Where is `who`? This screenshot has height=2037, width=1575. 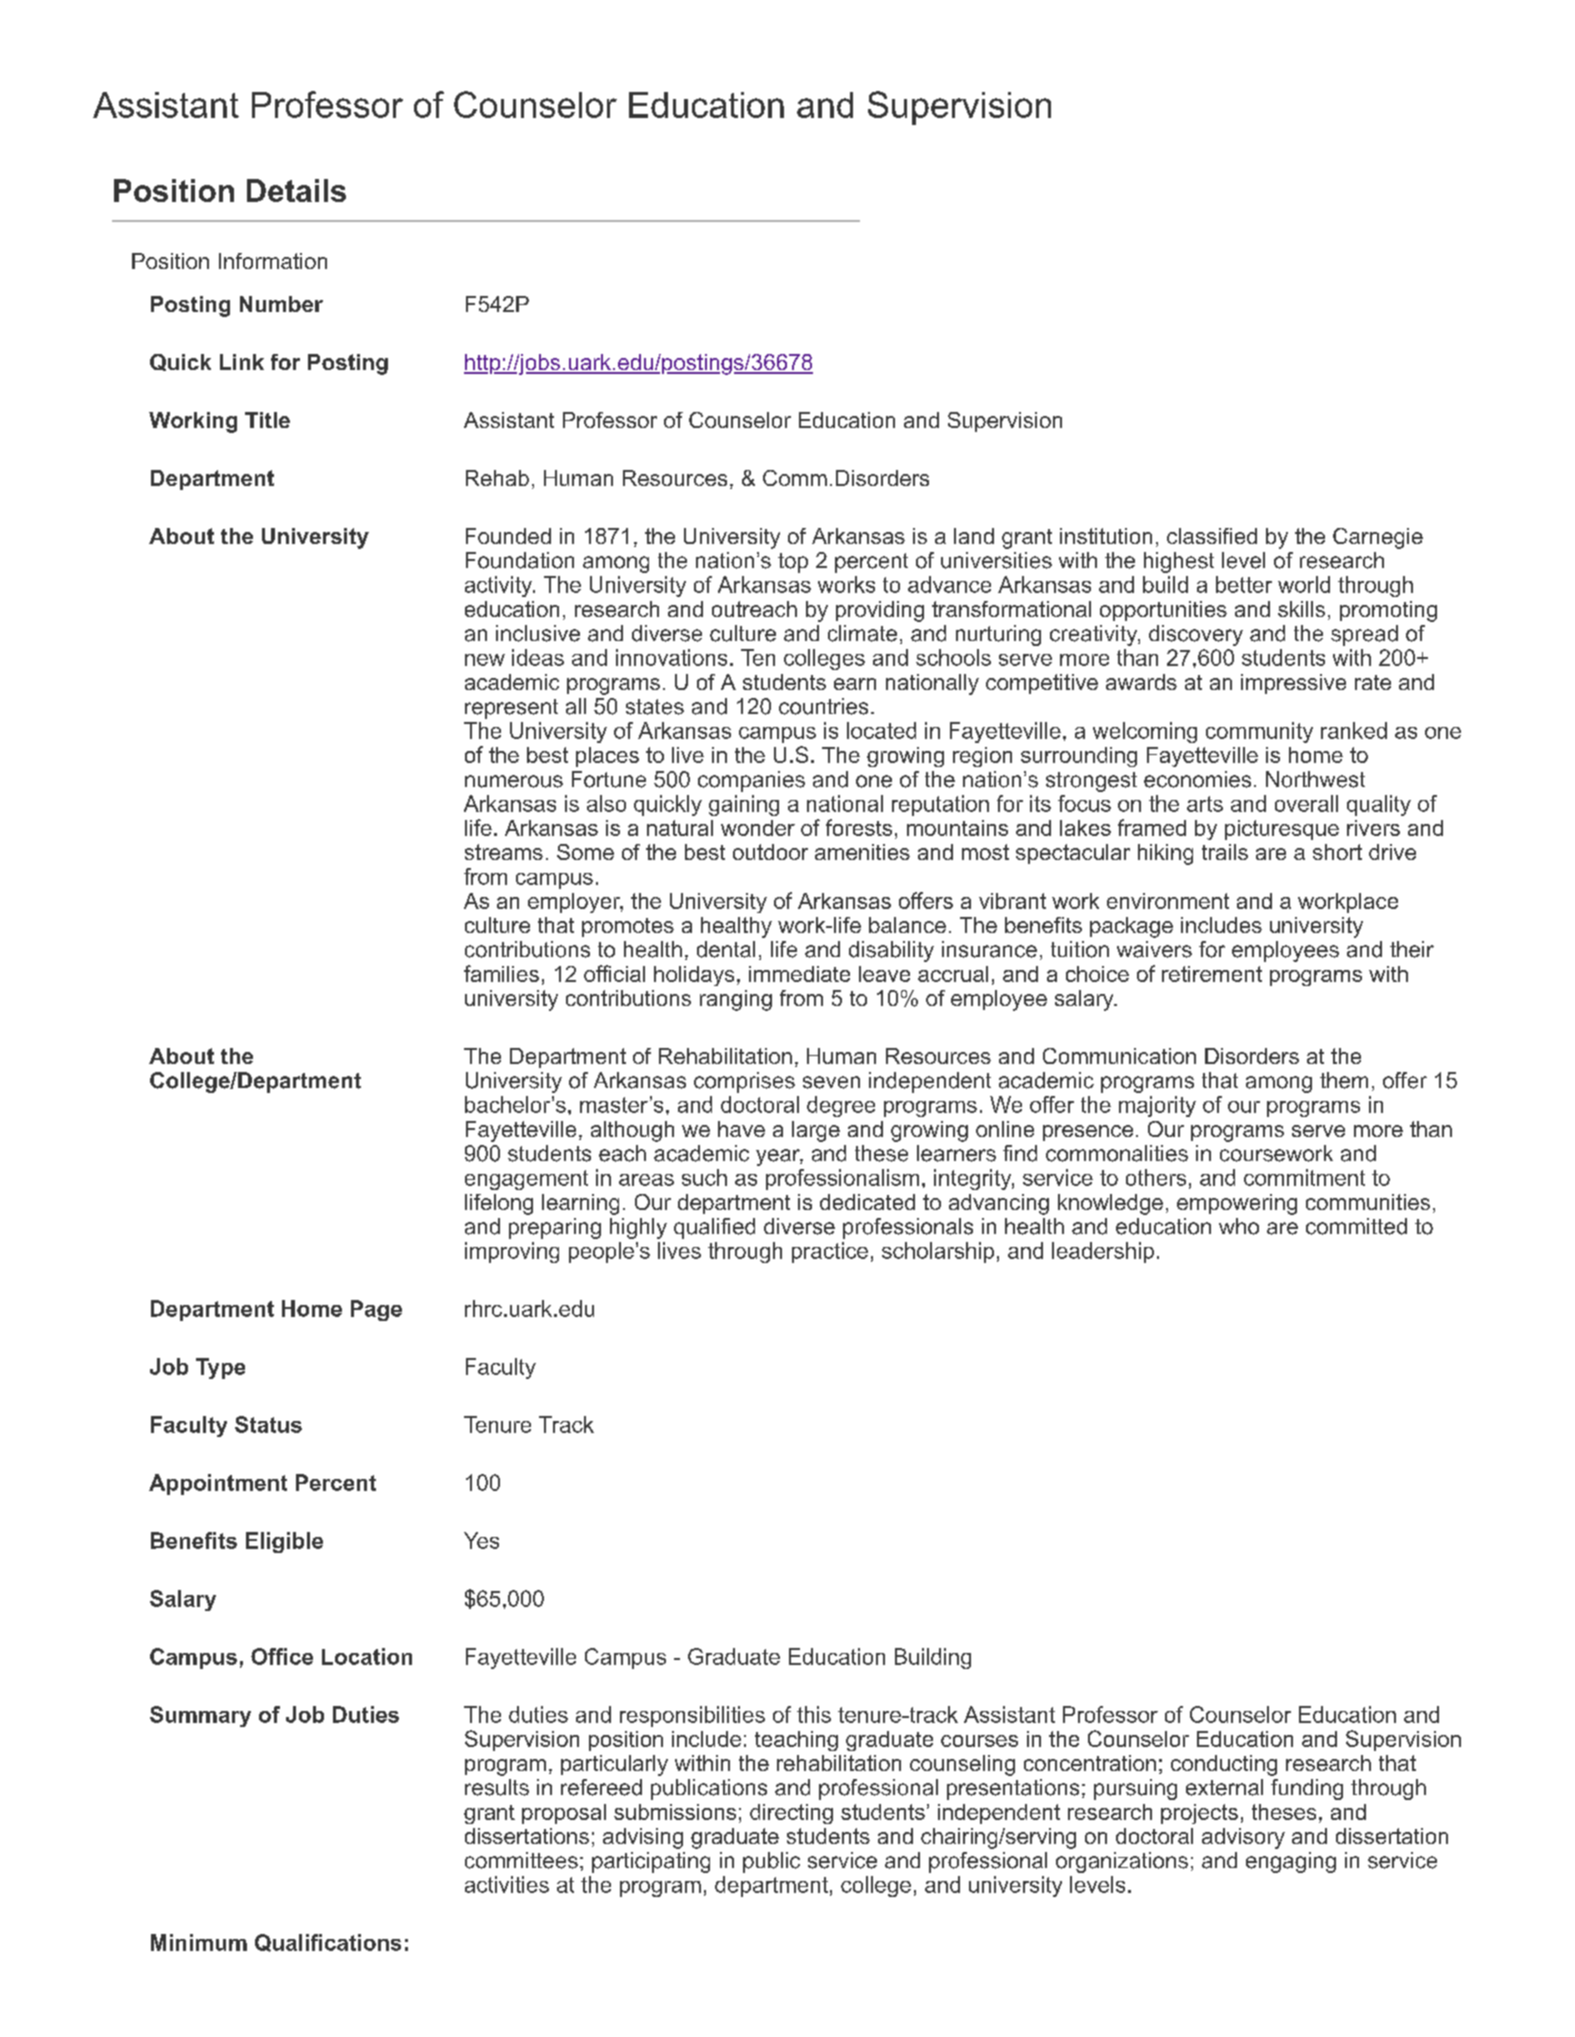
who is located at coordinates (1239, 1226).
